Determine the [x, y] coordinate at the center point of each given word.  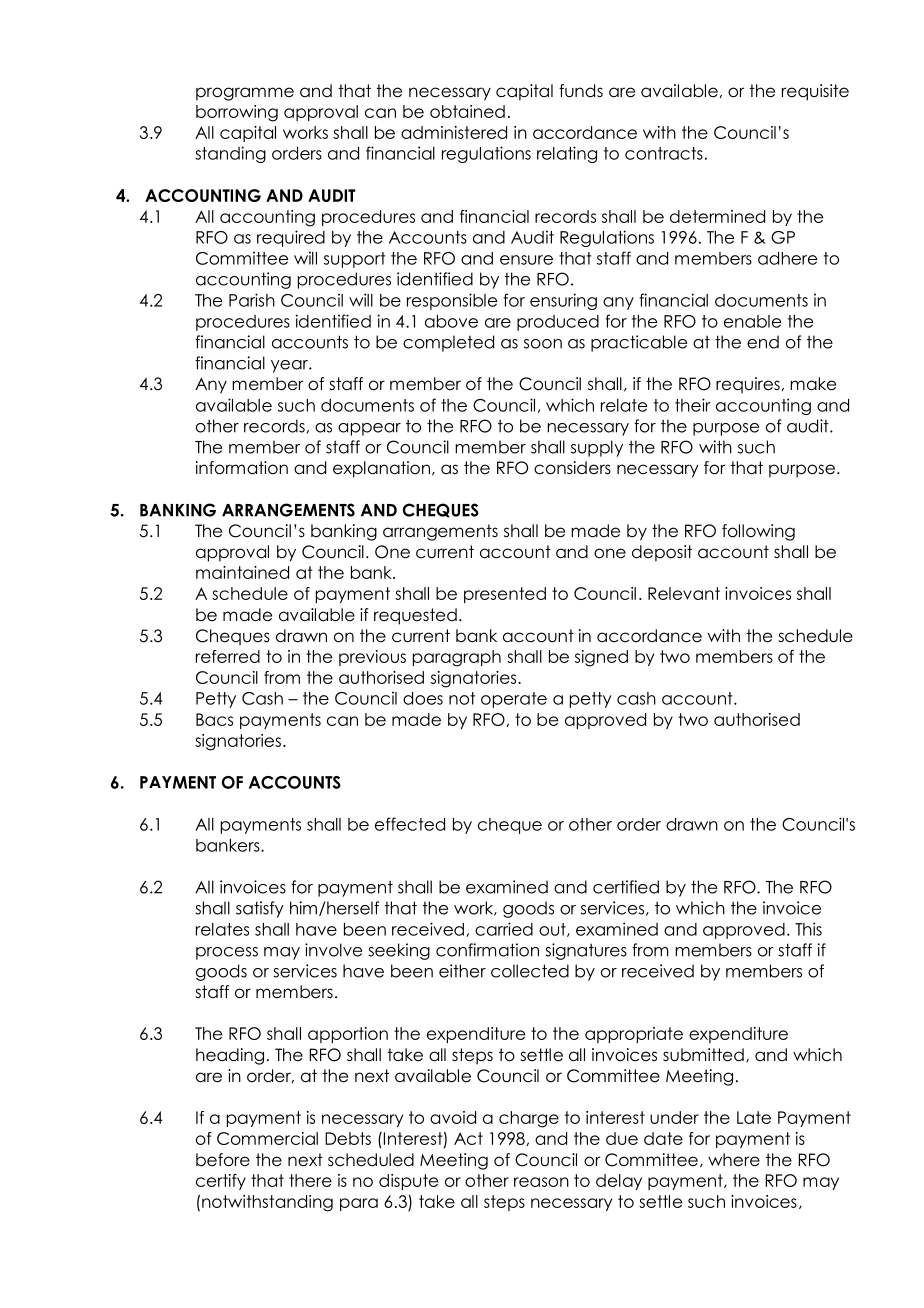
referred [228, 656]
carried [504, 929]
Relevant [684, 593]
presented [505, 595]
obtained [467, 111]
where [734, 1160]
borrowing [237, 113]
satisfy [260, 909]
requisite [815, 92]
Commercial [267, 1138]
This [808, 929]
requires [748, 385]
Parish [252, 300]
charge [529, 1119]
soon [543, 344]
